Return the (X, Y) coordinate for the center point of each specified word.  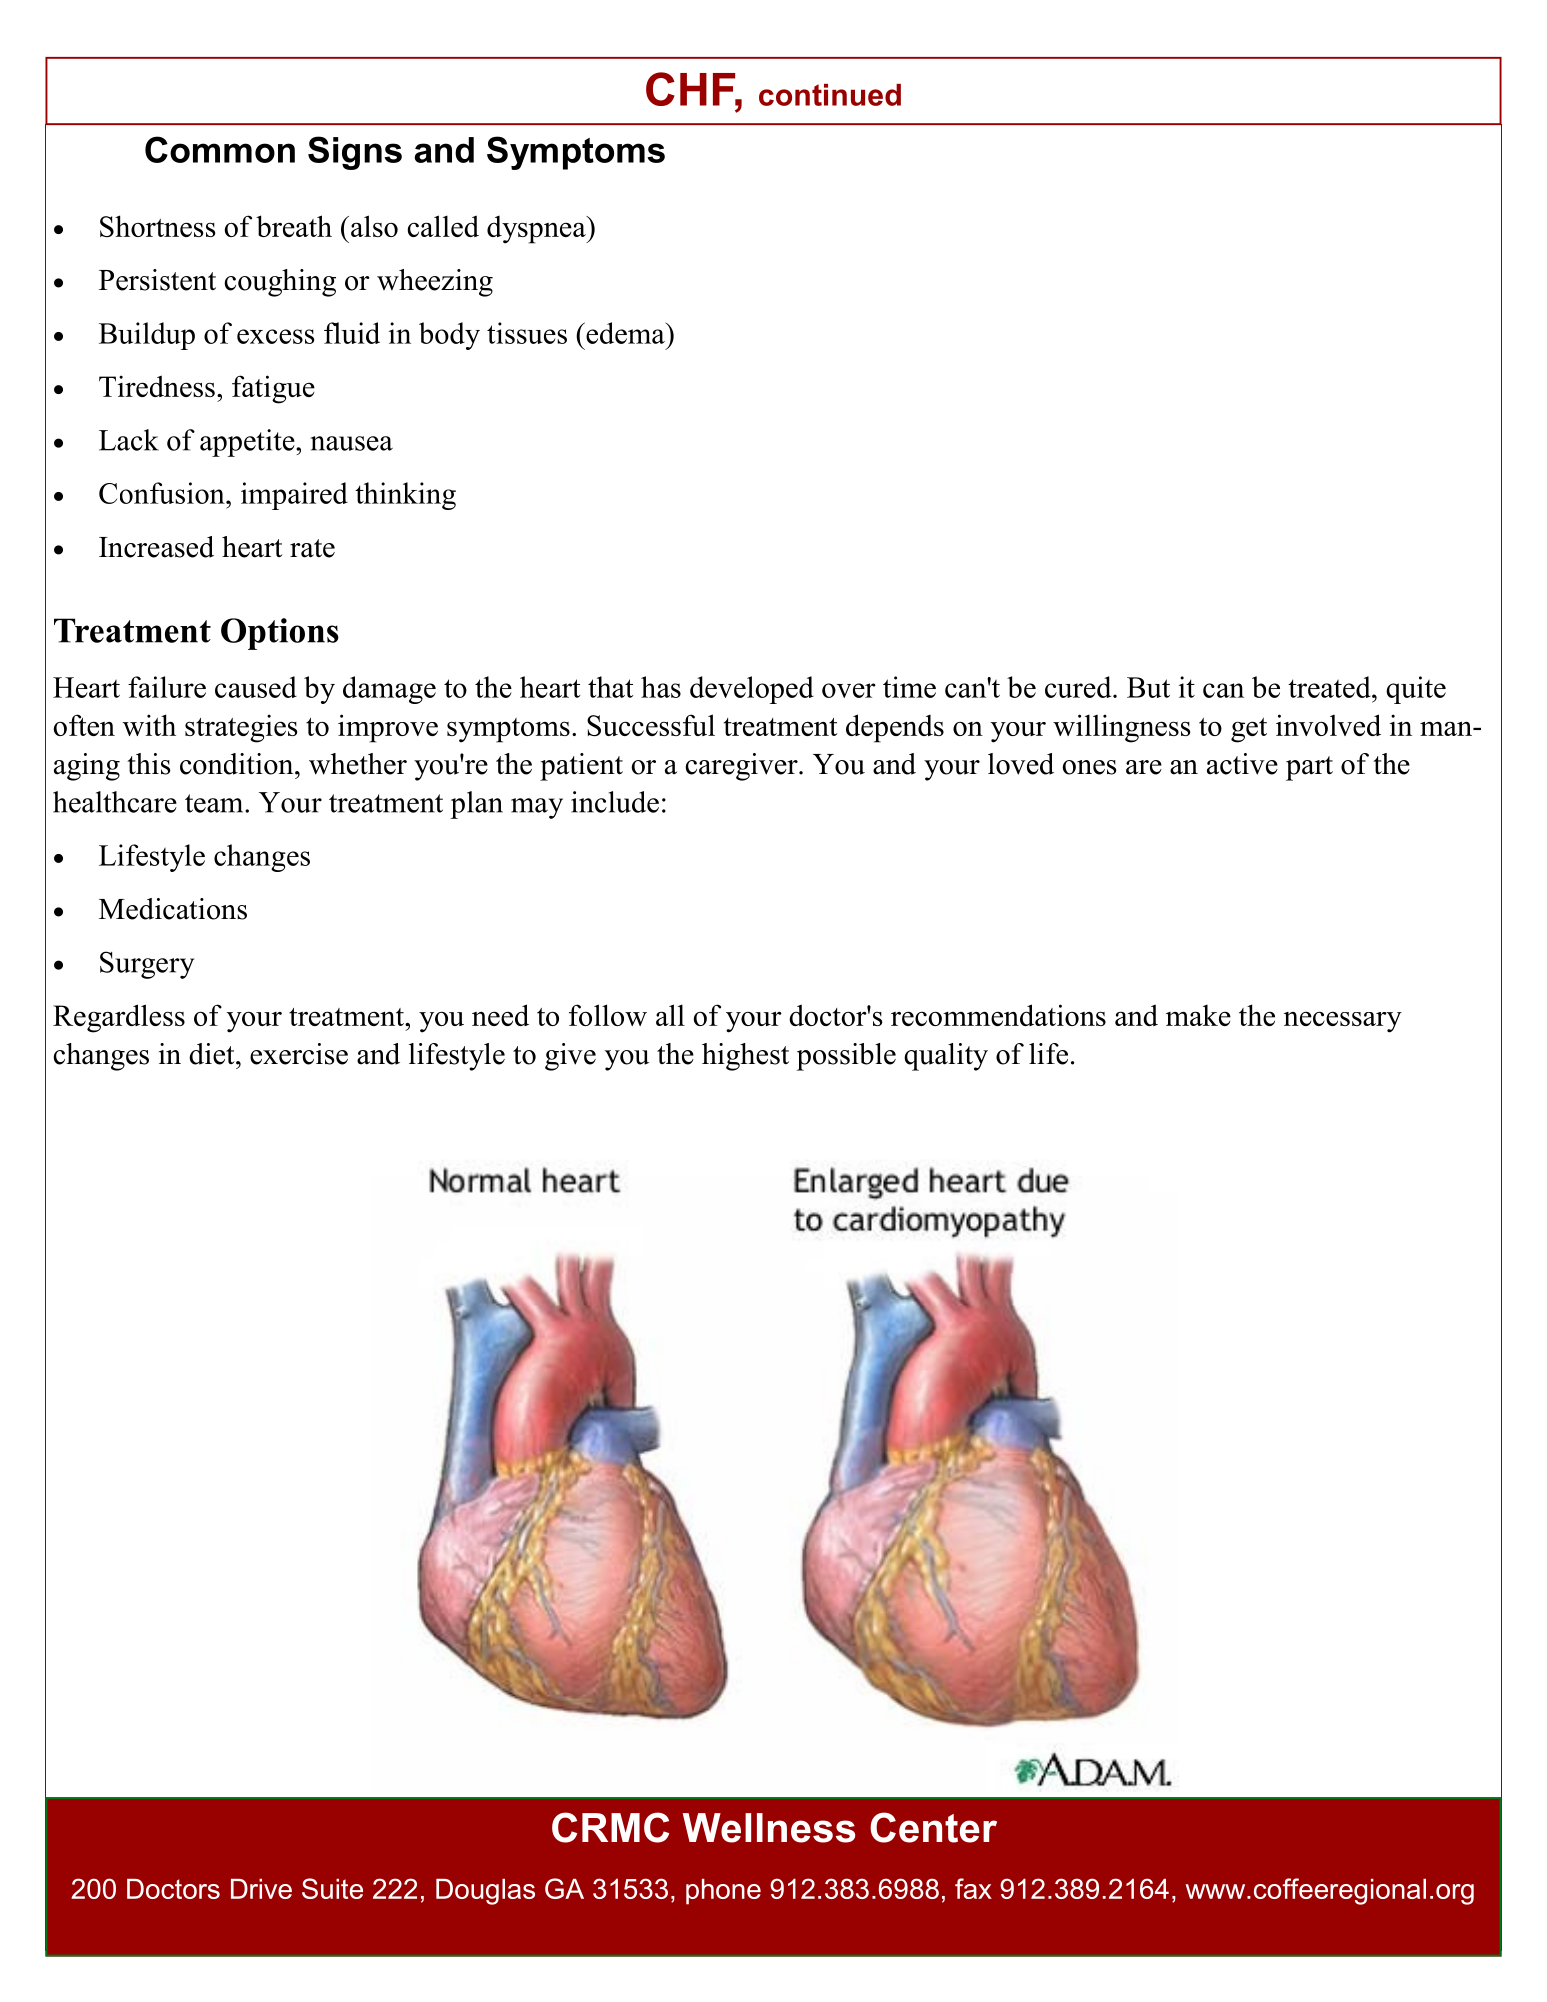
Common (220, 149)
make (1198, 1015)
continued (830, 95)
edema (625, 333)
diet (213, 1054)
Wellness (769, 1828)
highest (745, 1057)
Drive (261, 1889)
